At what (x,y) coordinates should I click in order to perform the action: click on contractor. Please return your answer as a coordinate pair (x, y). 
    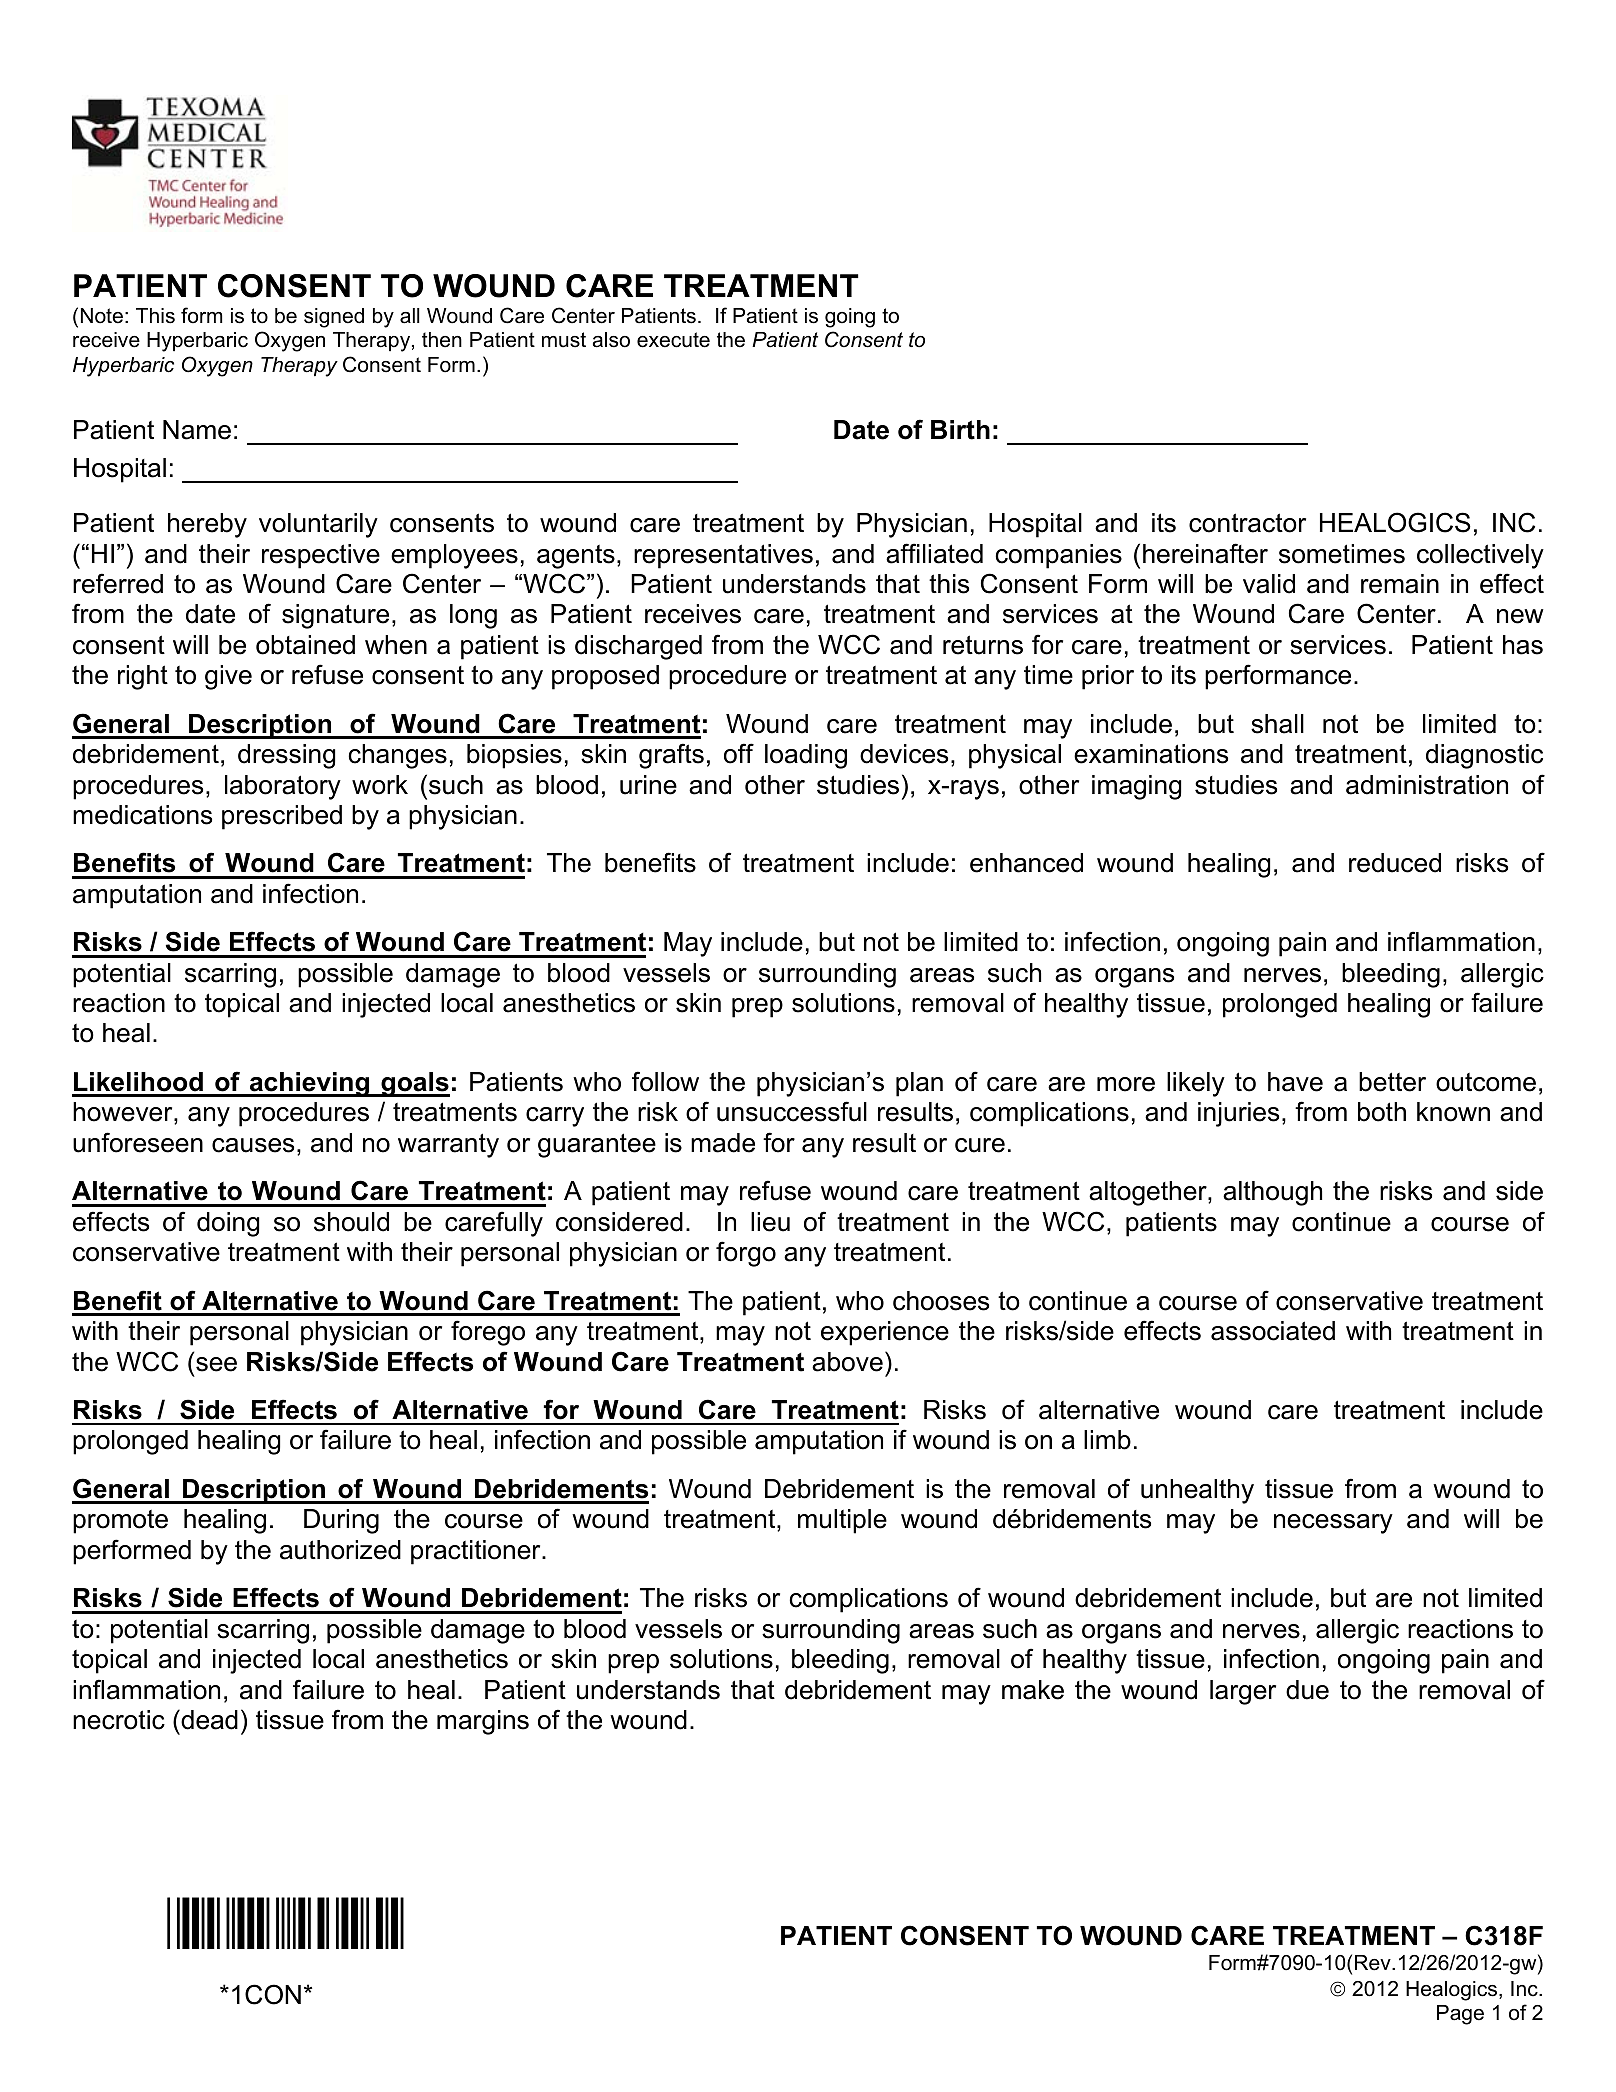
    Looking at the image, I should click on (1247, 523).
